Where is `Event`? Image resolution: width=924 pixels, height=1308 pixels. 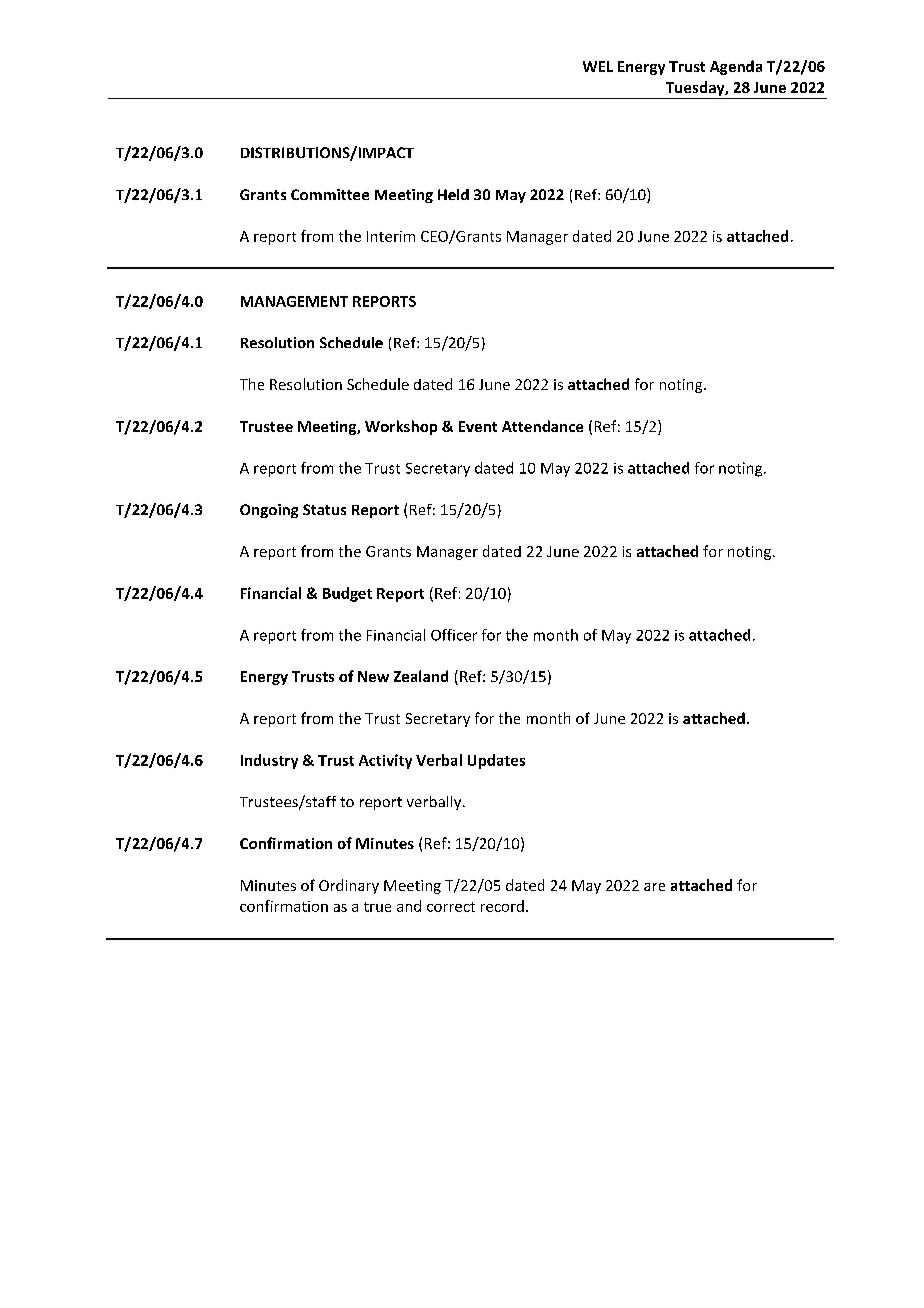
Event is located at coordinates (478, 426).
